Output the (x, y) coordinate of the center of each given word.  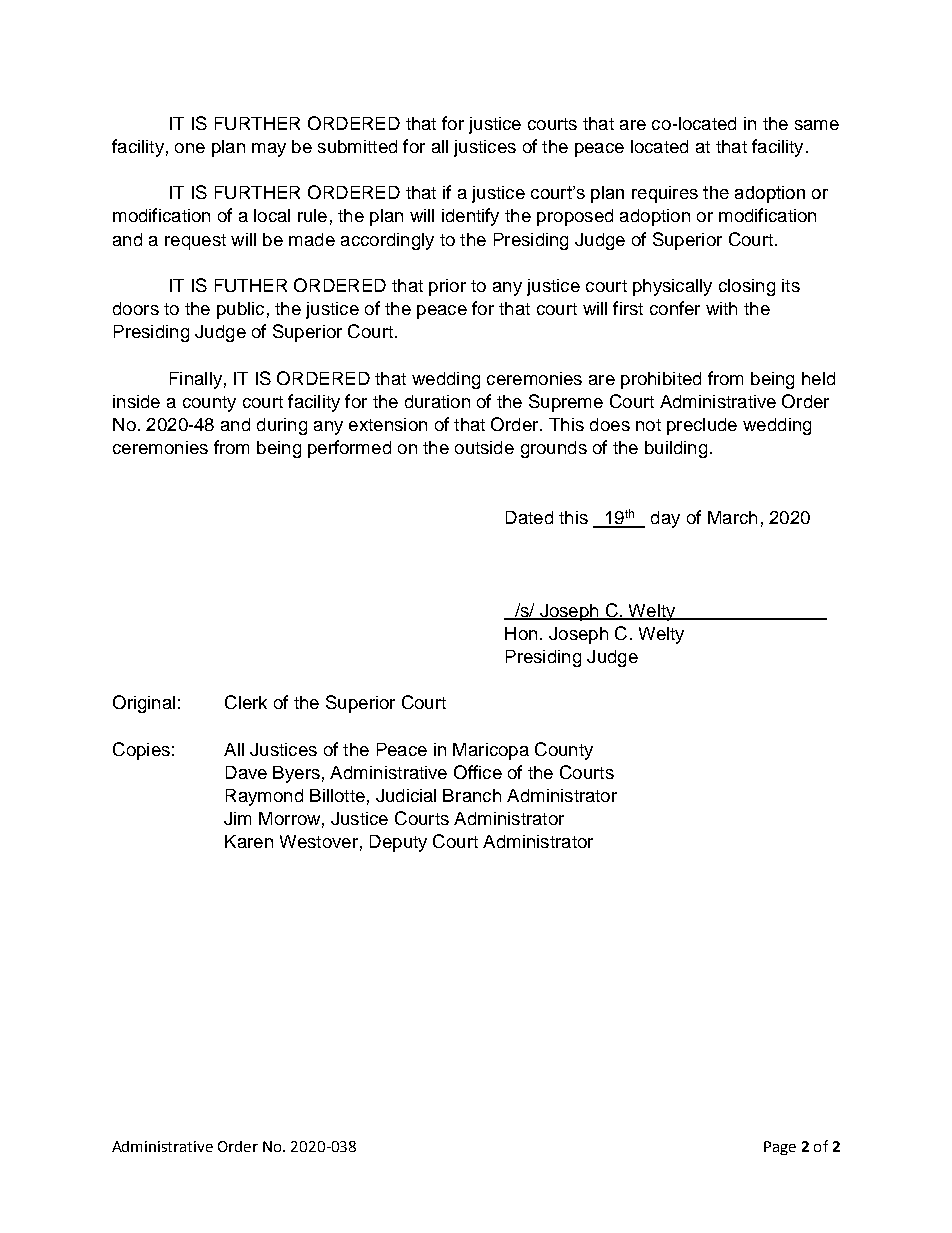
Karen (249, 841)
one (190, 148)
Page (780, 1148)
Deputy (398, 843)
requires (665, 194)
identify (470, 217)
